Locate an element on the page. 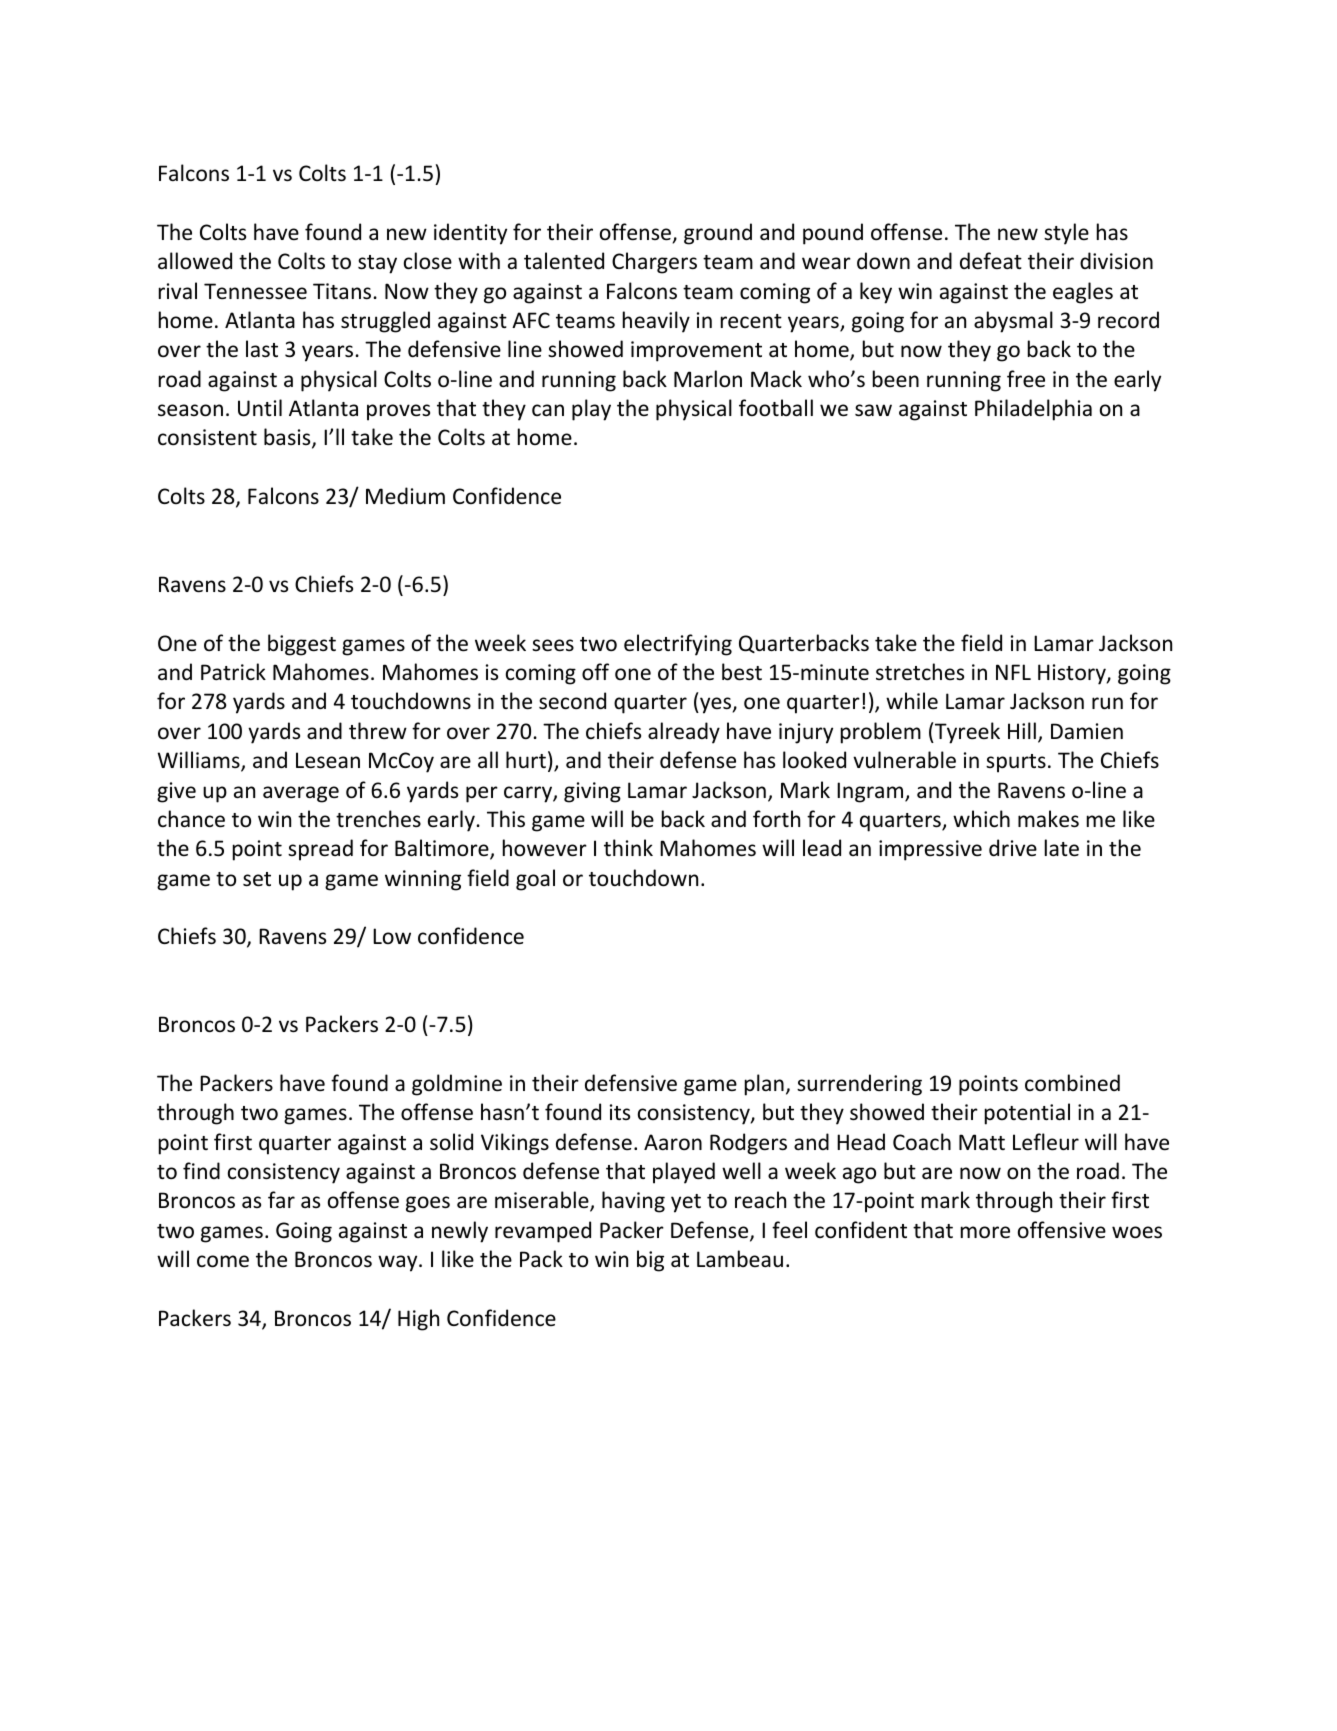  giving is located at coordinates (592, 792).
